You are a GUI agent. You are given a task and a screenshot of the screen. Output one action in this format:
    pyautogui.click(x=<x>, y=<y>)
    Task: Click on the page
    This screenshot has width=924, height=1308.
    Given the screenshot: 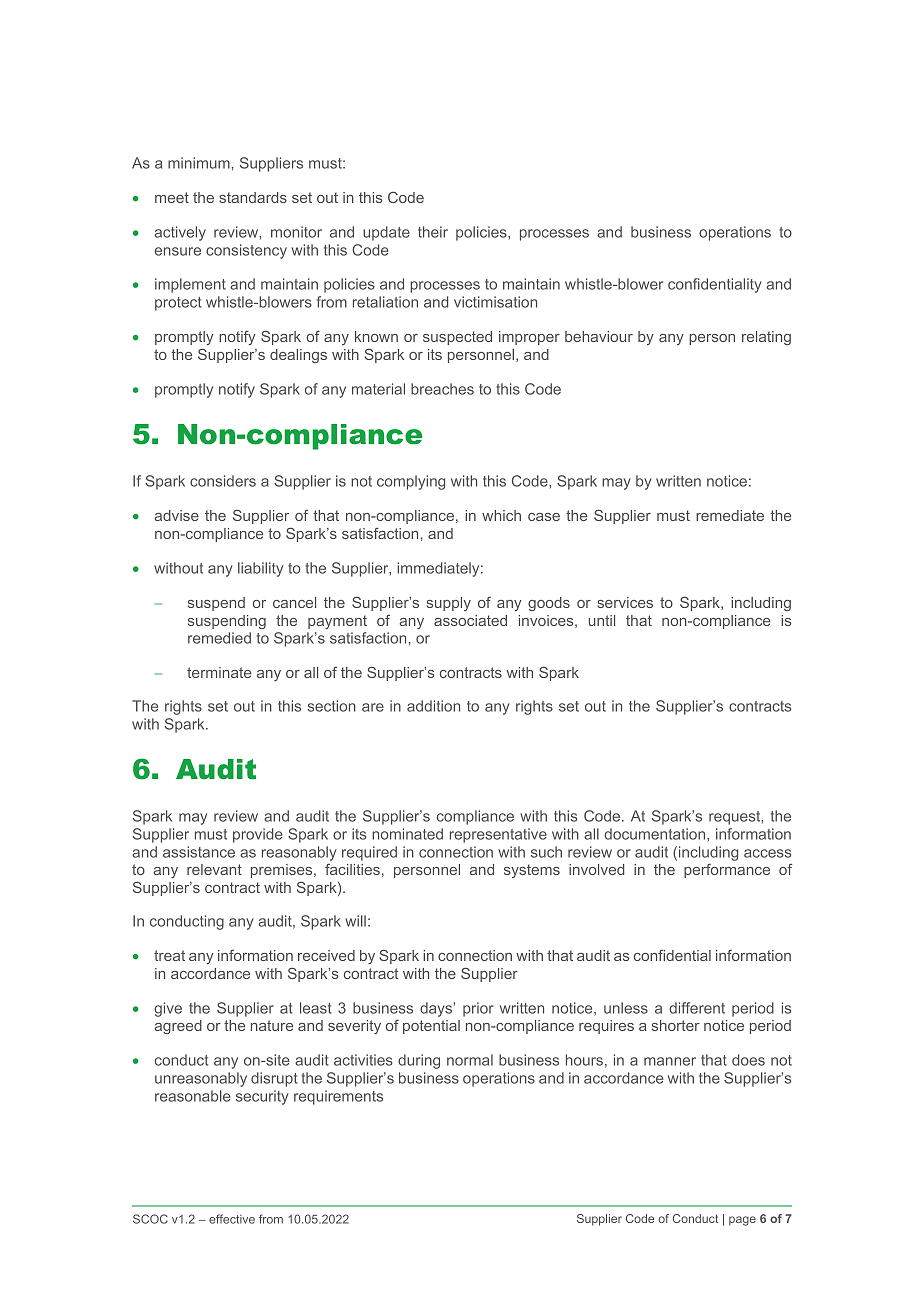 What is the action you would take?
    pyautogui.click(x=742, y=1221)
